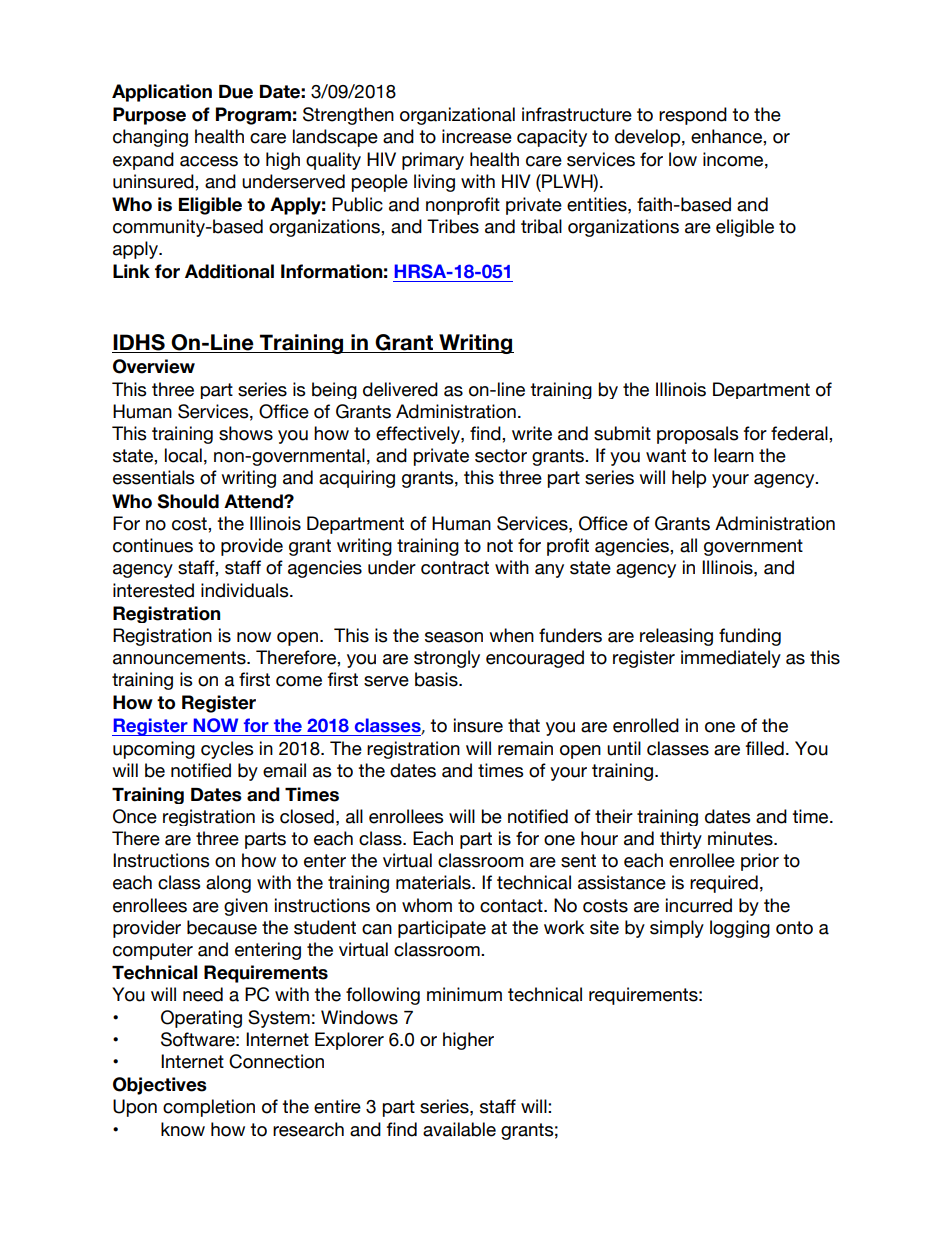 The image size is (952, 1233). What do you see at coordinates (253, 116) in the page?
I see `Program` at bounding box center [253, 116].
